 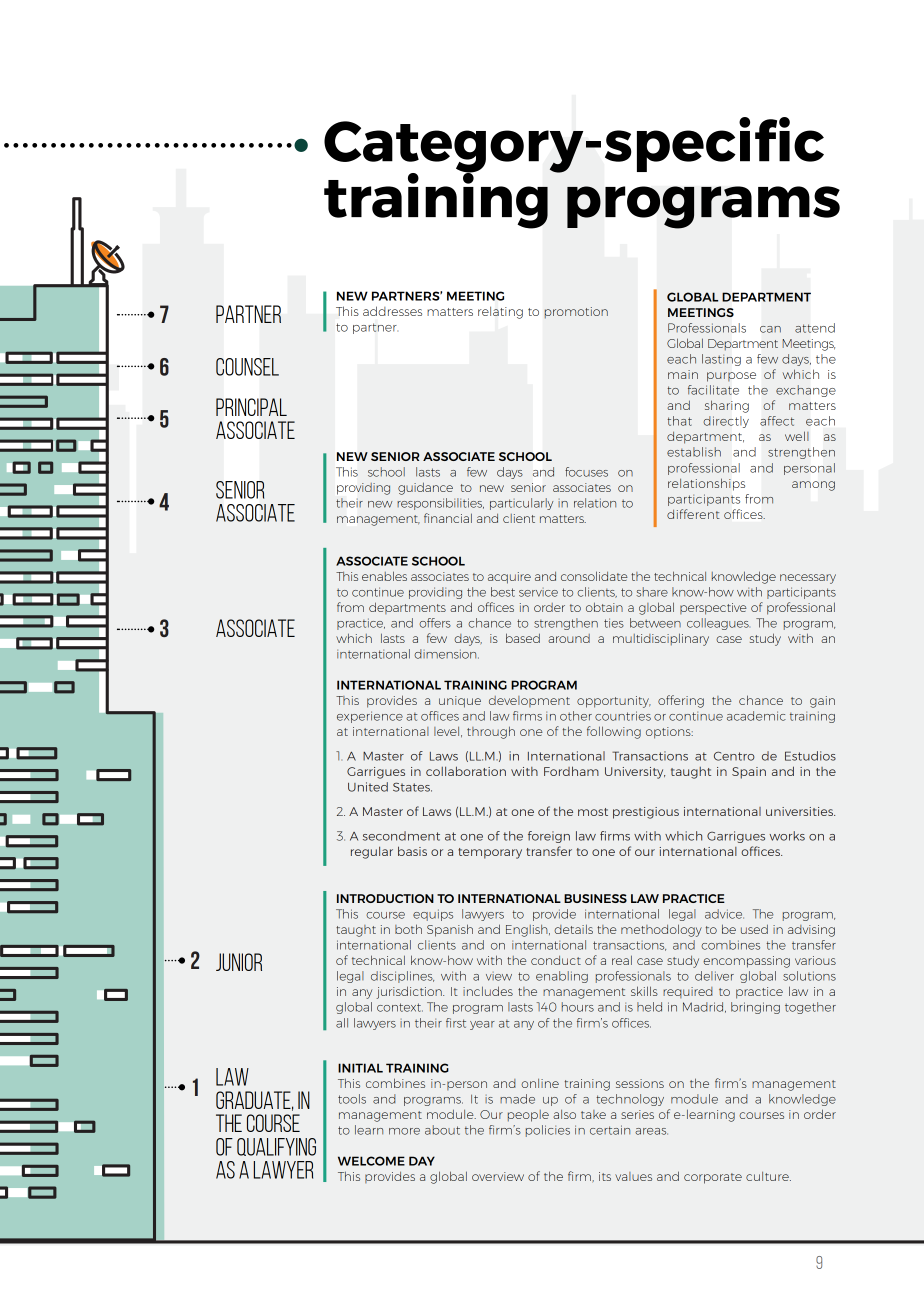 I want to click on QUALIFYING, so click(x=276, y=1147).
